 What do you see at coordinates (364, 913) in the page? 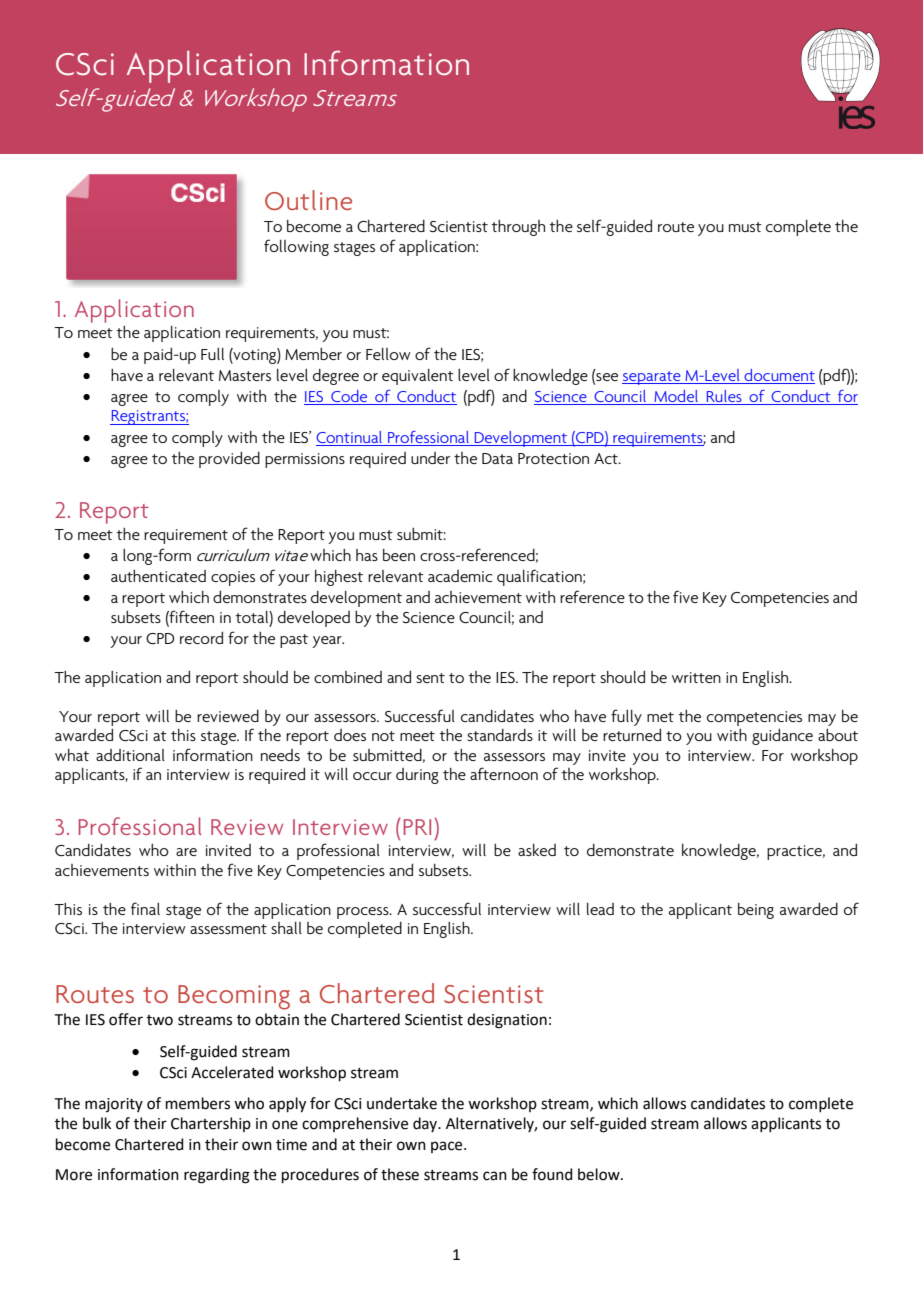
I see `process` at bounding box center [364, 913].
